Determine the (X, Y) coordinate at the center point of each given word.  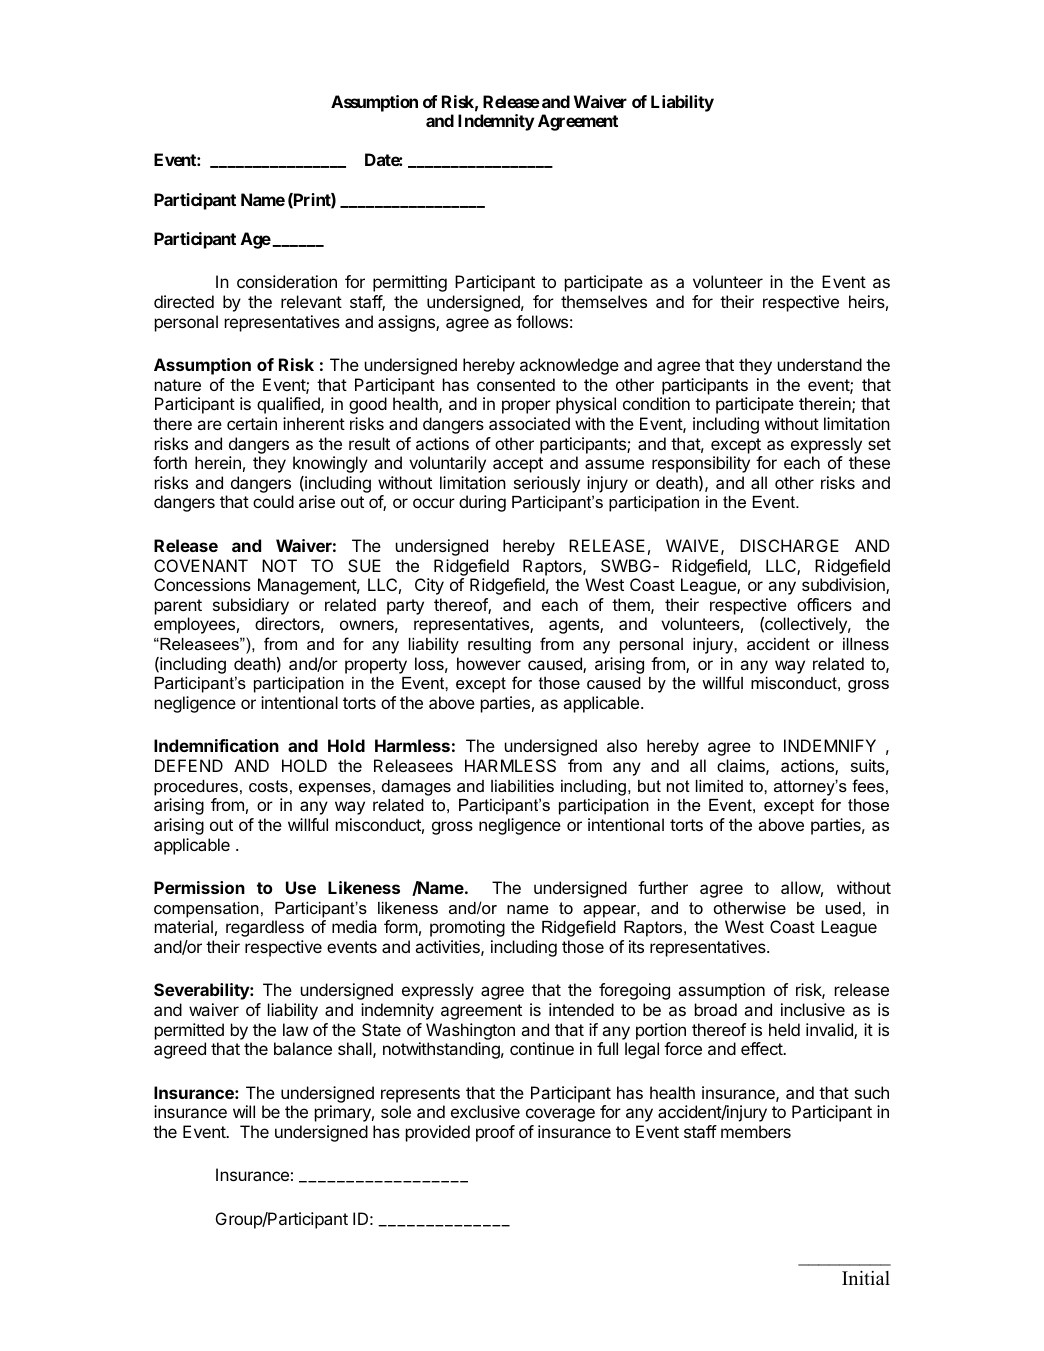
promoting (467, 928)
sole (396, 1111)
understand (820, 364)
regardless (265, 928)
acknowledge (569, 366)
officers (824, 604)
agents (575, 626)
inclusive (813, 1009)
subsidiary (251, 606)
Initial (866, 1278)
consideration (287, 281)
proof (495, 1133)
